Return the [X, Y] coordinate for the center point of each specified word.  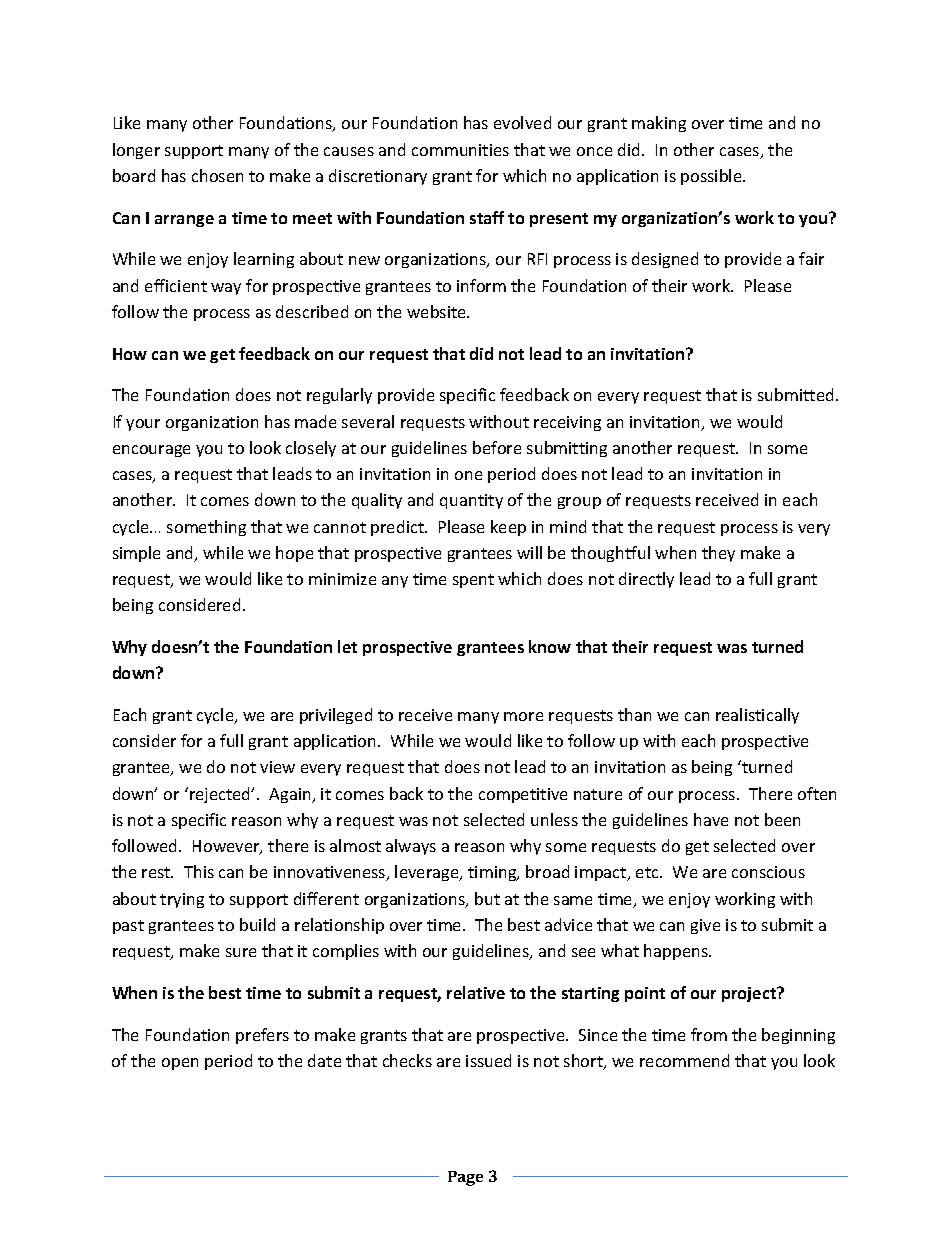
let [347, 646]
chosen [217, 175]
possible [712, 177]
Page [465, 1178]
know [550, 646]
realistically [757, 716]
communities [460, 150]
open [180, 1064]
